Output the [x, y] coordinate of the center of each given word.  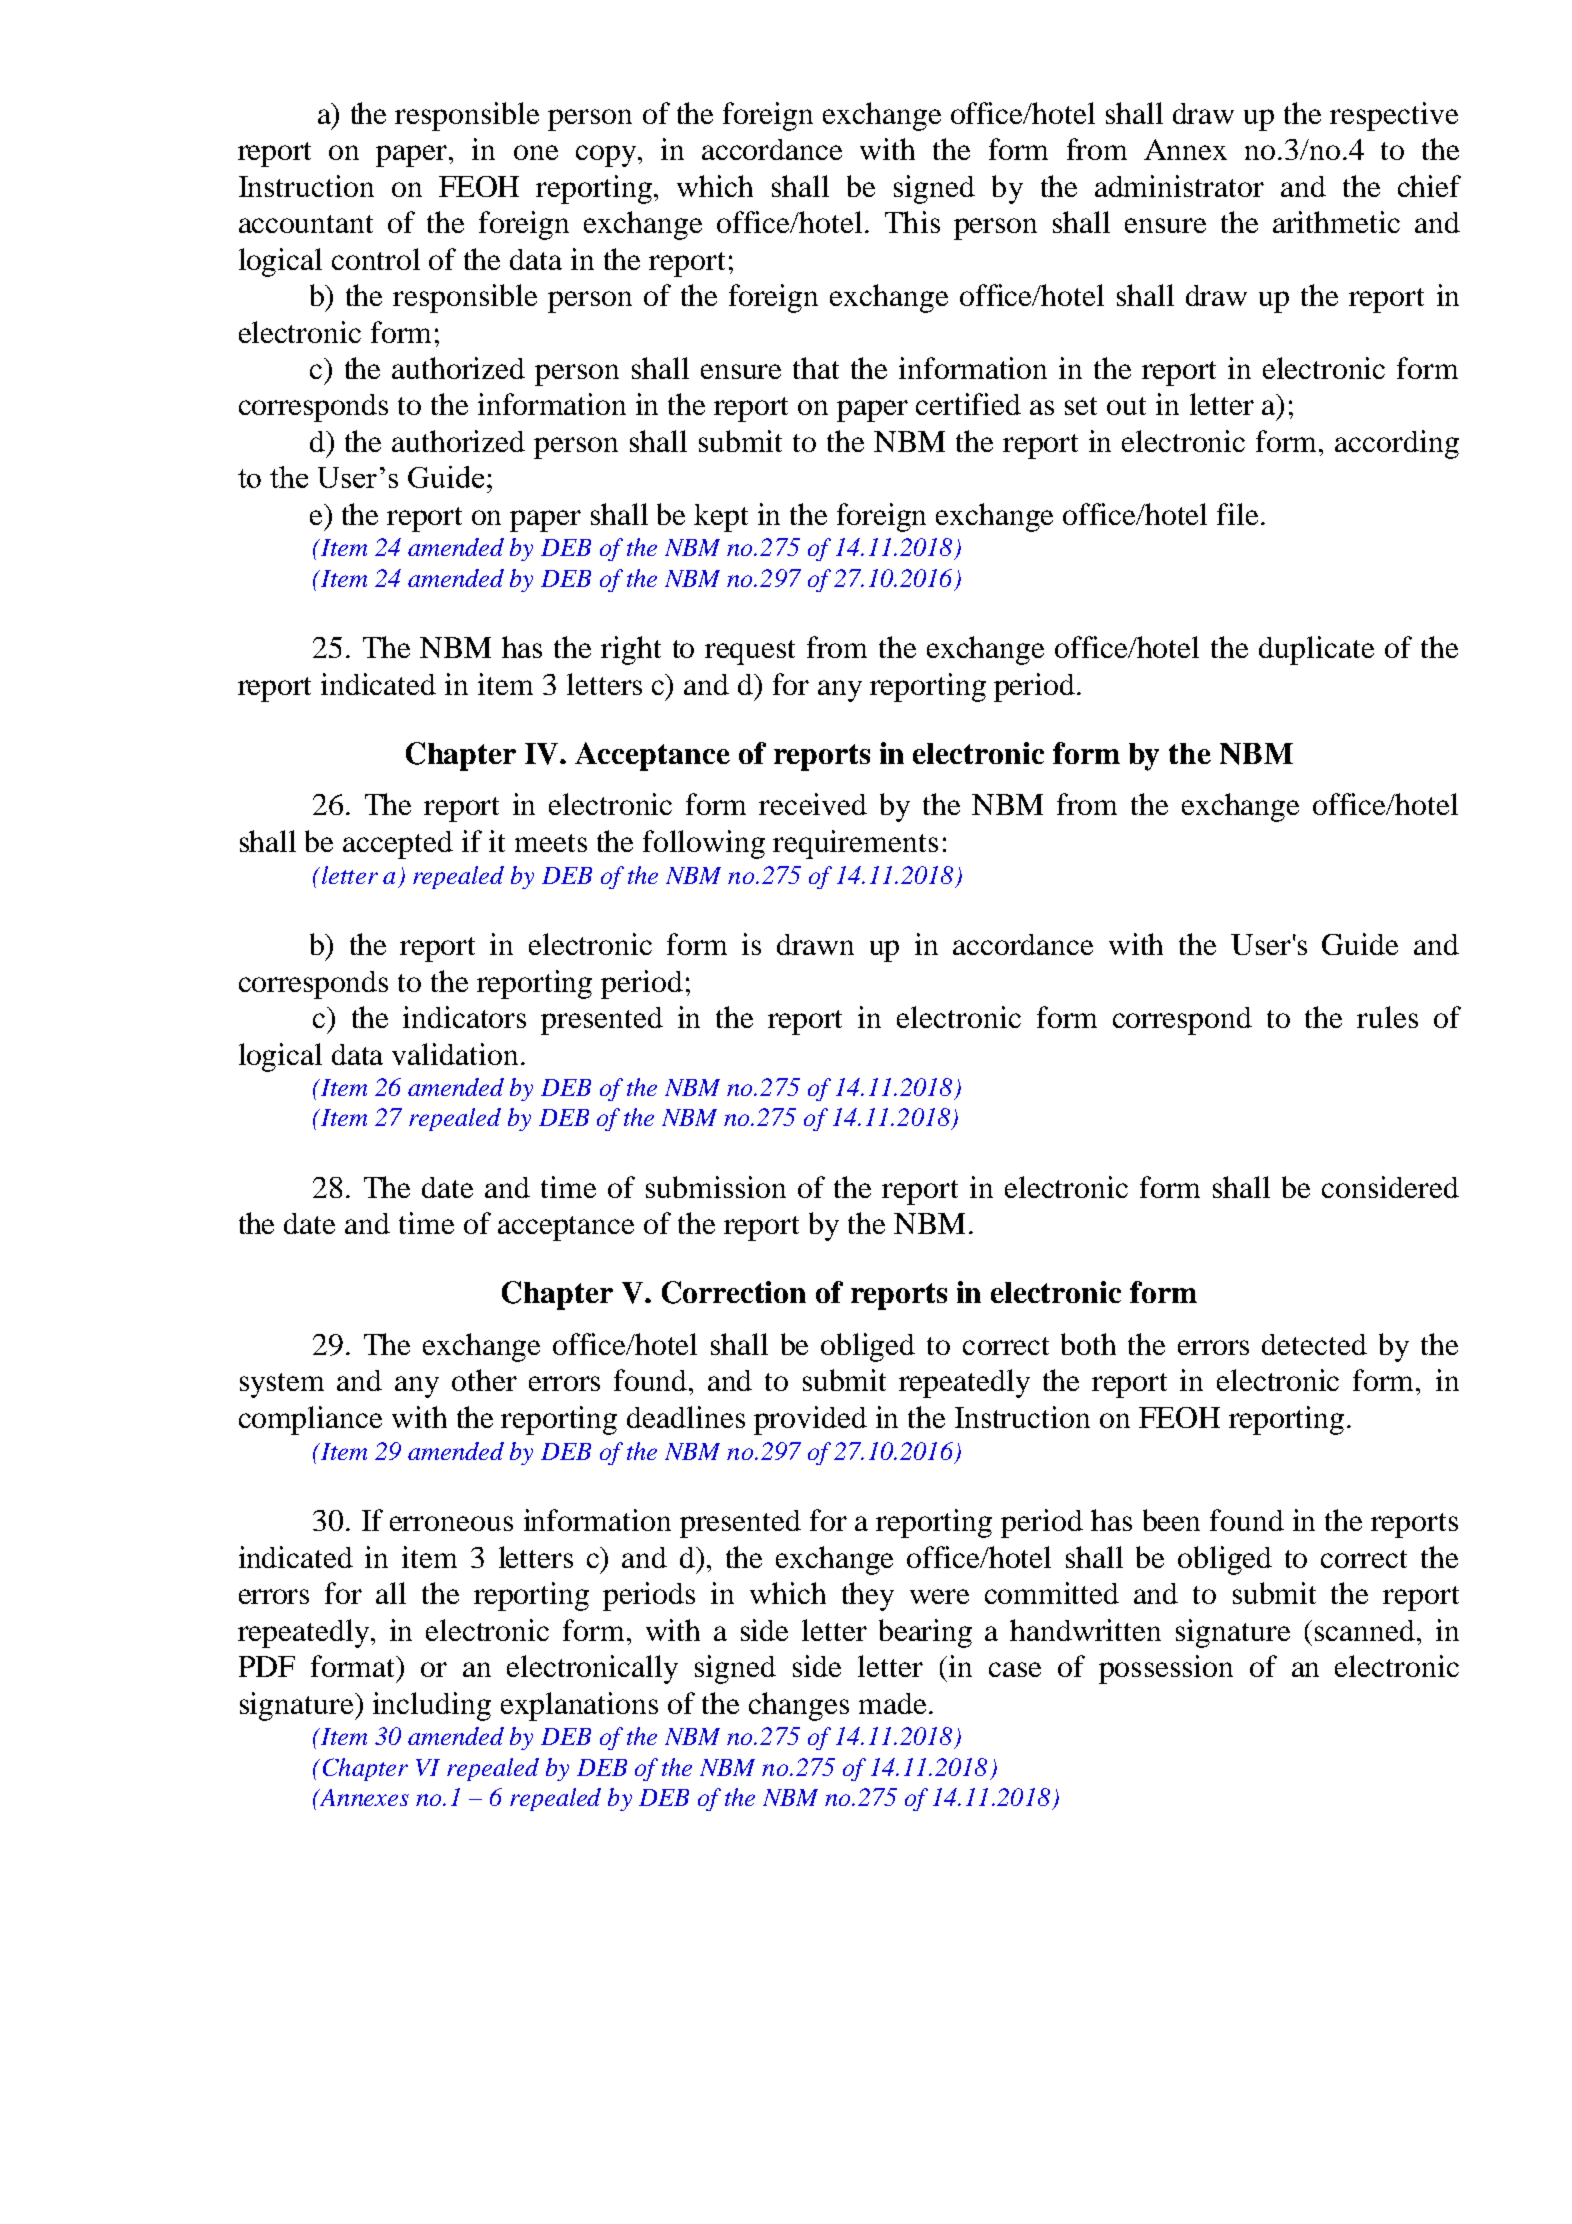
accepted [398, 845]
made [892, 1703]
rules [1387, 1017]
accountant [306, 224]
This [912, 222]
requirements [855, 844]
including [432, 1706]
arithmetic [1336, 222]
